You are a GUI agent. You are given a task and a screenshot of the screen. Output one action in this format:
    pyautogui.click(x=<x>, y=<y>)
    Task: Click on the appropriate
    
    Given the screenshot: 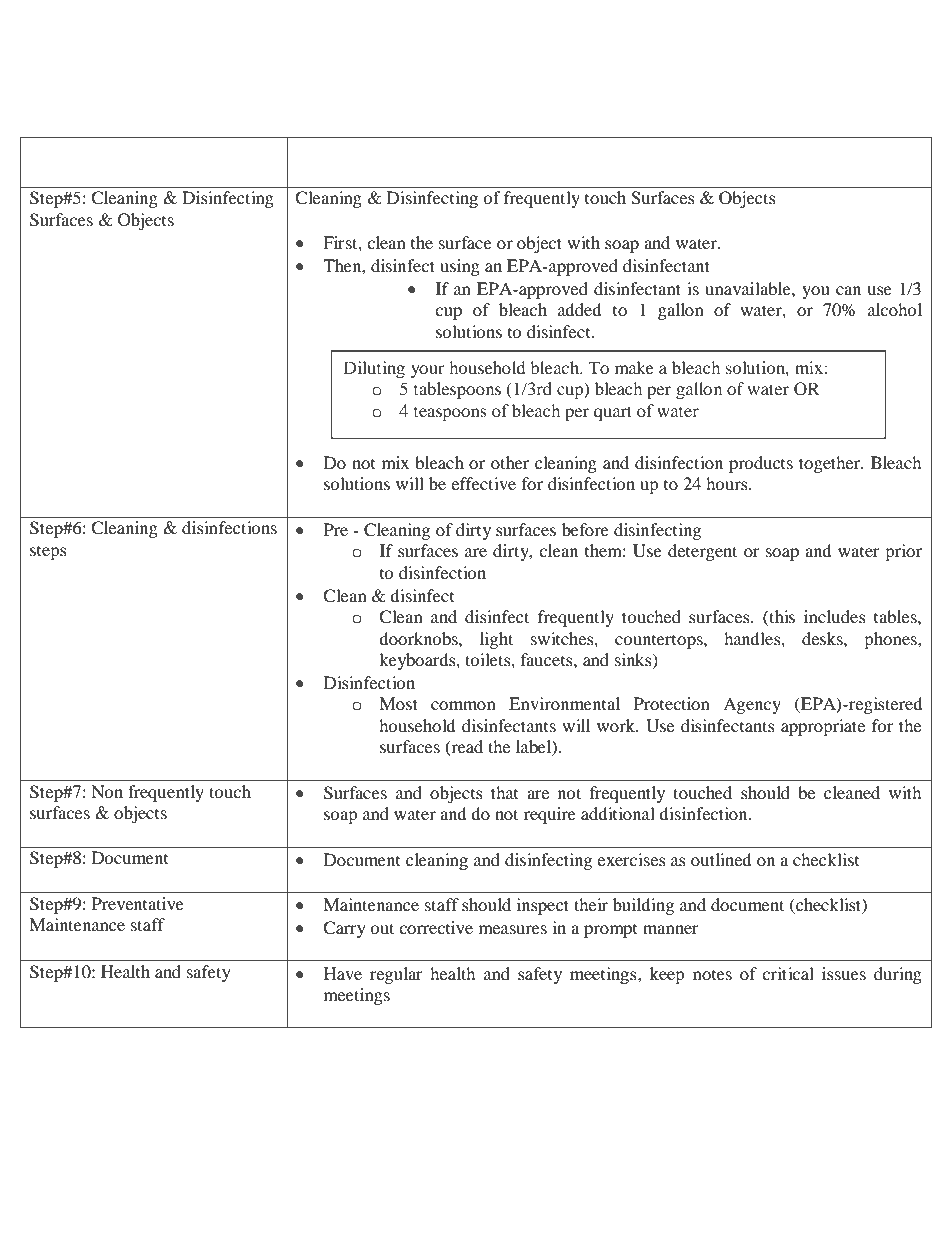 What is the action you would take?
    pyautogui.click(x=823, y=727)
